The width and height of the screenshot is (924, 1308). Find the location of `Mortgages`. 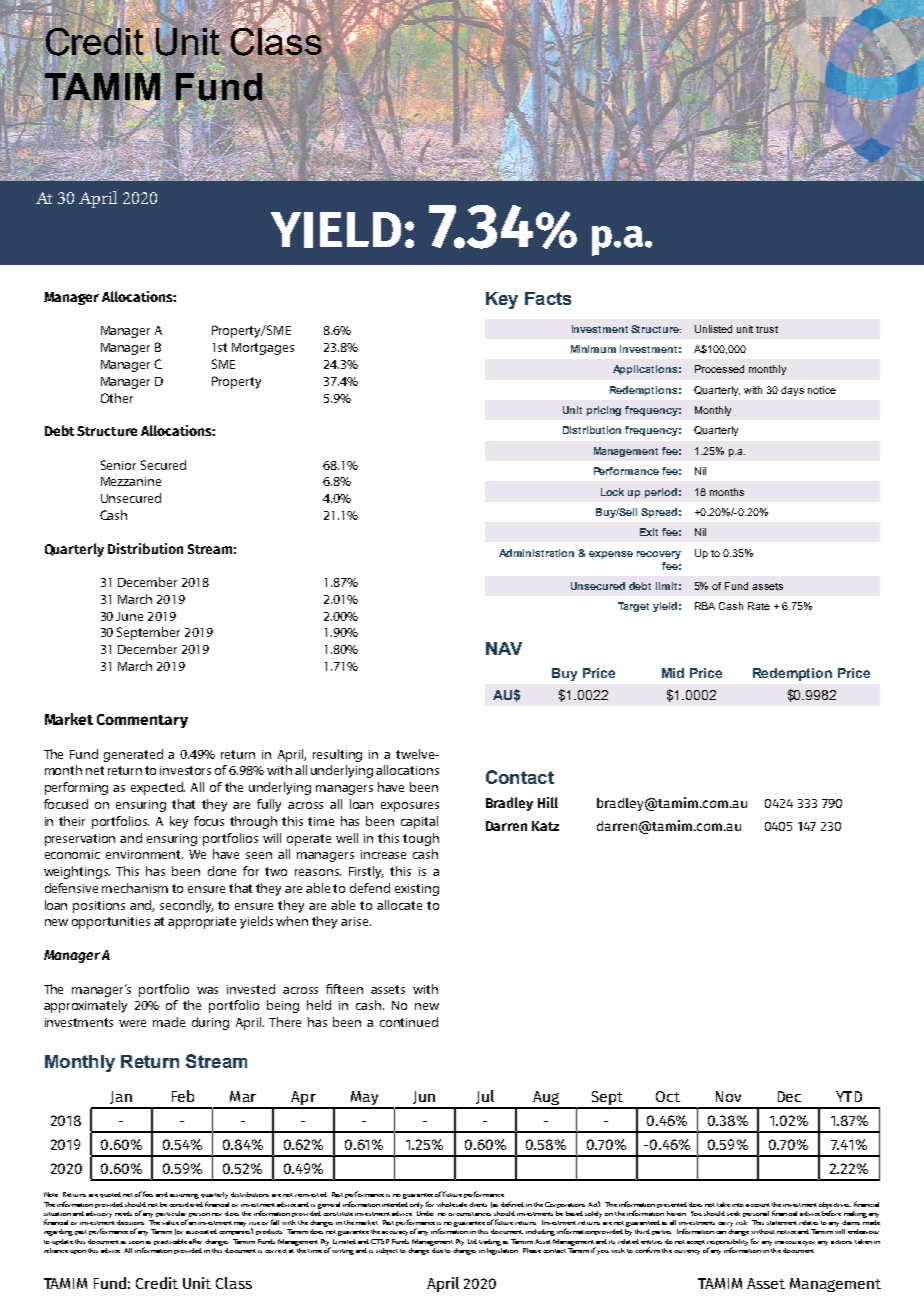

Mortgages is located at coordinates (263, 349).
